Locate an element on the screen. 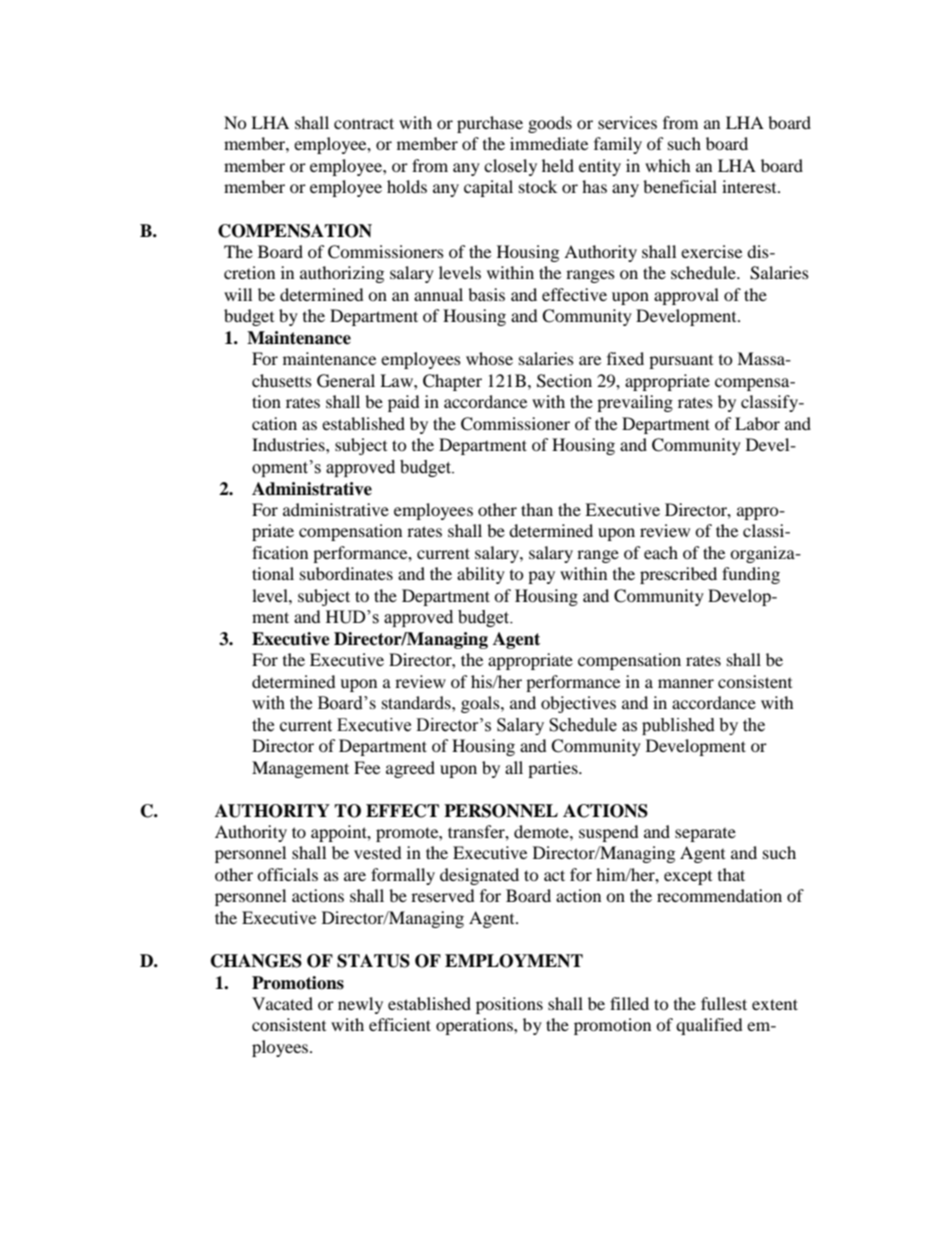  which is located at coordinates (668, 165).
